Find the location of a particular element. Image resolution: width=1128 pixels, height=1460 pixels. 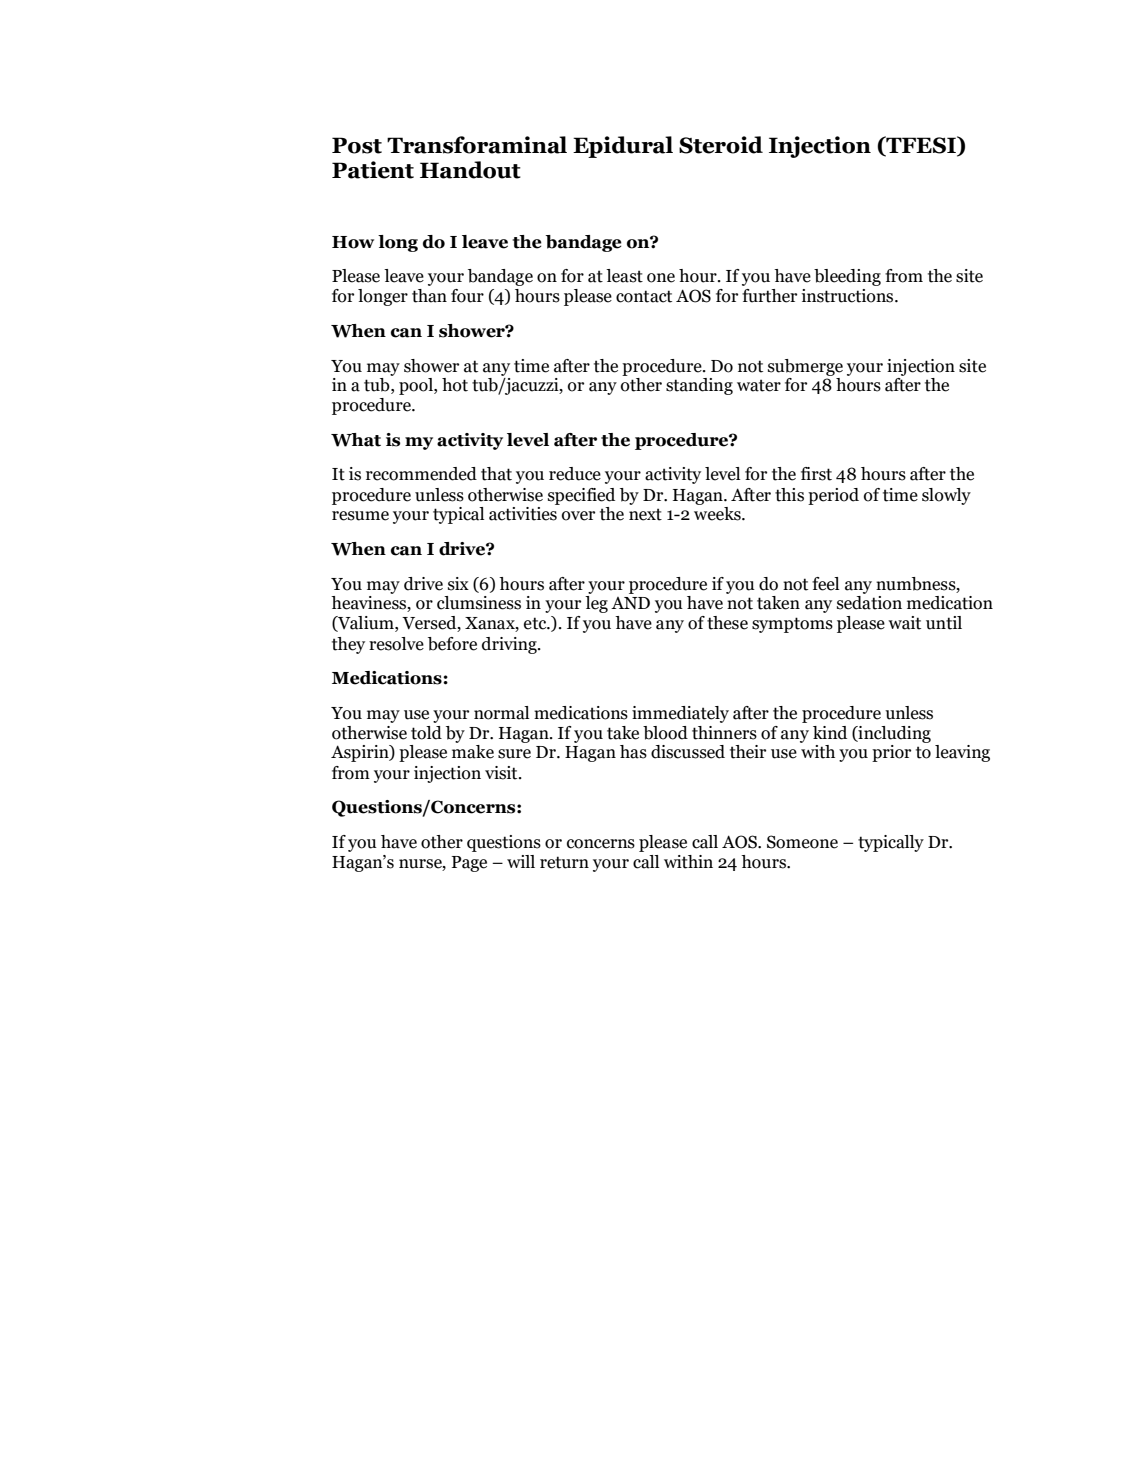

Steroid is located at coordinates (721, 145).
